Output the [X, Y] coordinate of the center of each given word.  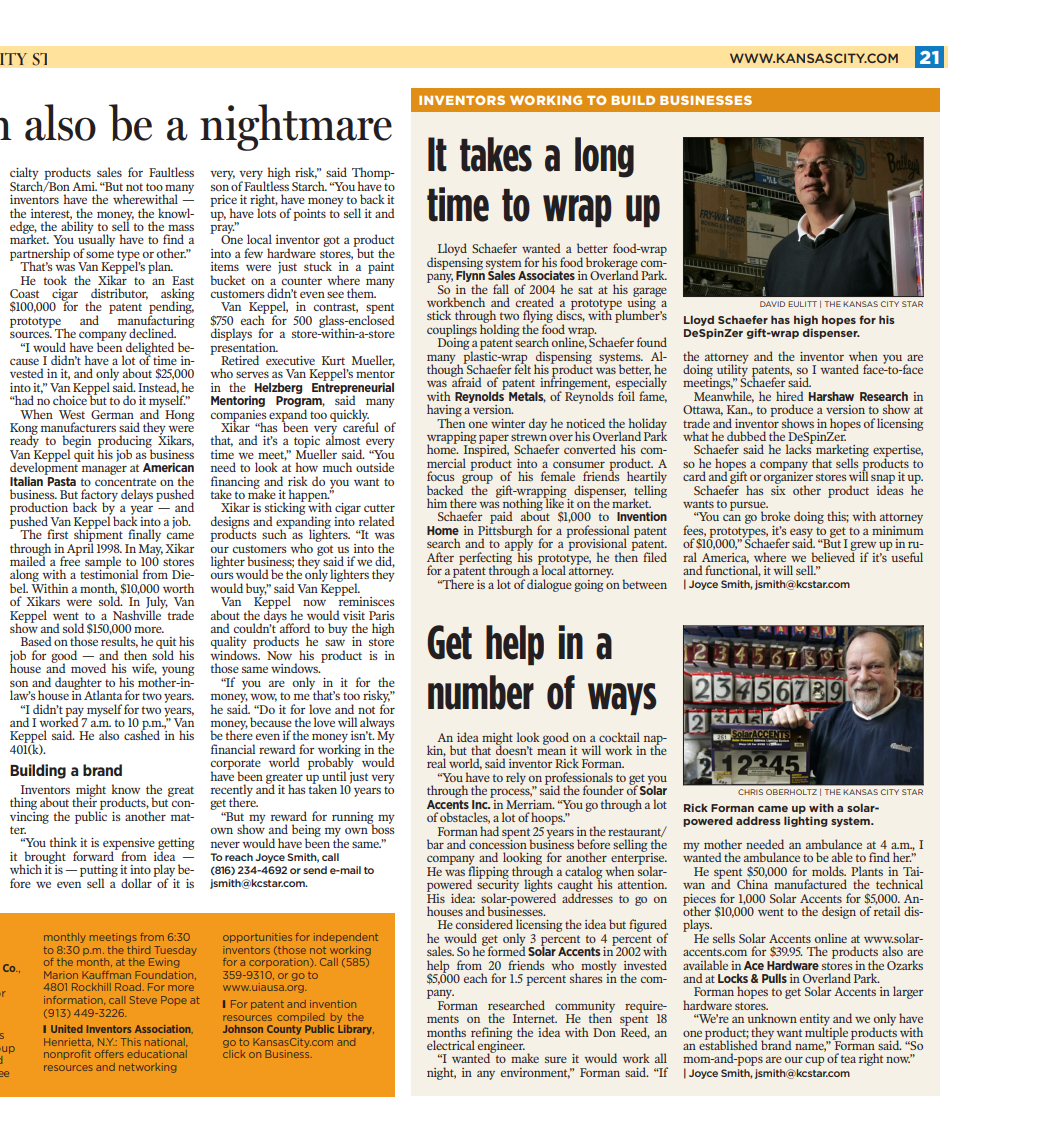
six [778, 489]
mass [181, 227]
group [477, 480]
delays [137, 495]
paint [381, 268]
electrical [451, 1045]
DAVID [772, 304]
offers [109, 1054]
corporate [236, 765]
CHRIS [750, 792]
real [436, 763]
